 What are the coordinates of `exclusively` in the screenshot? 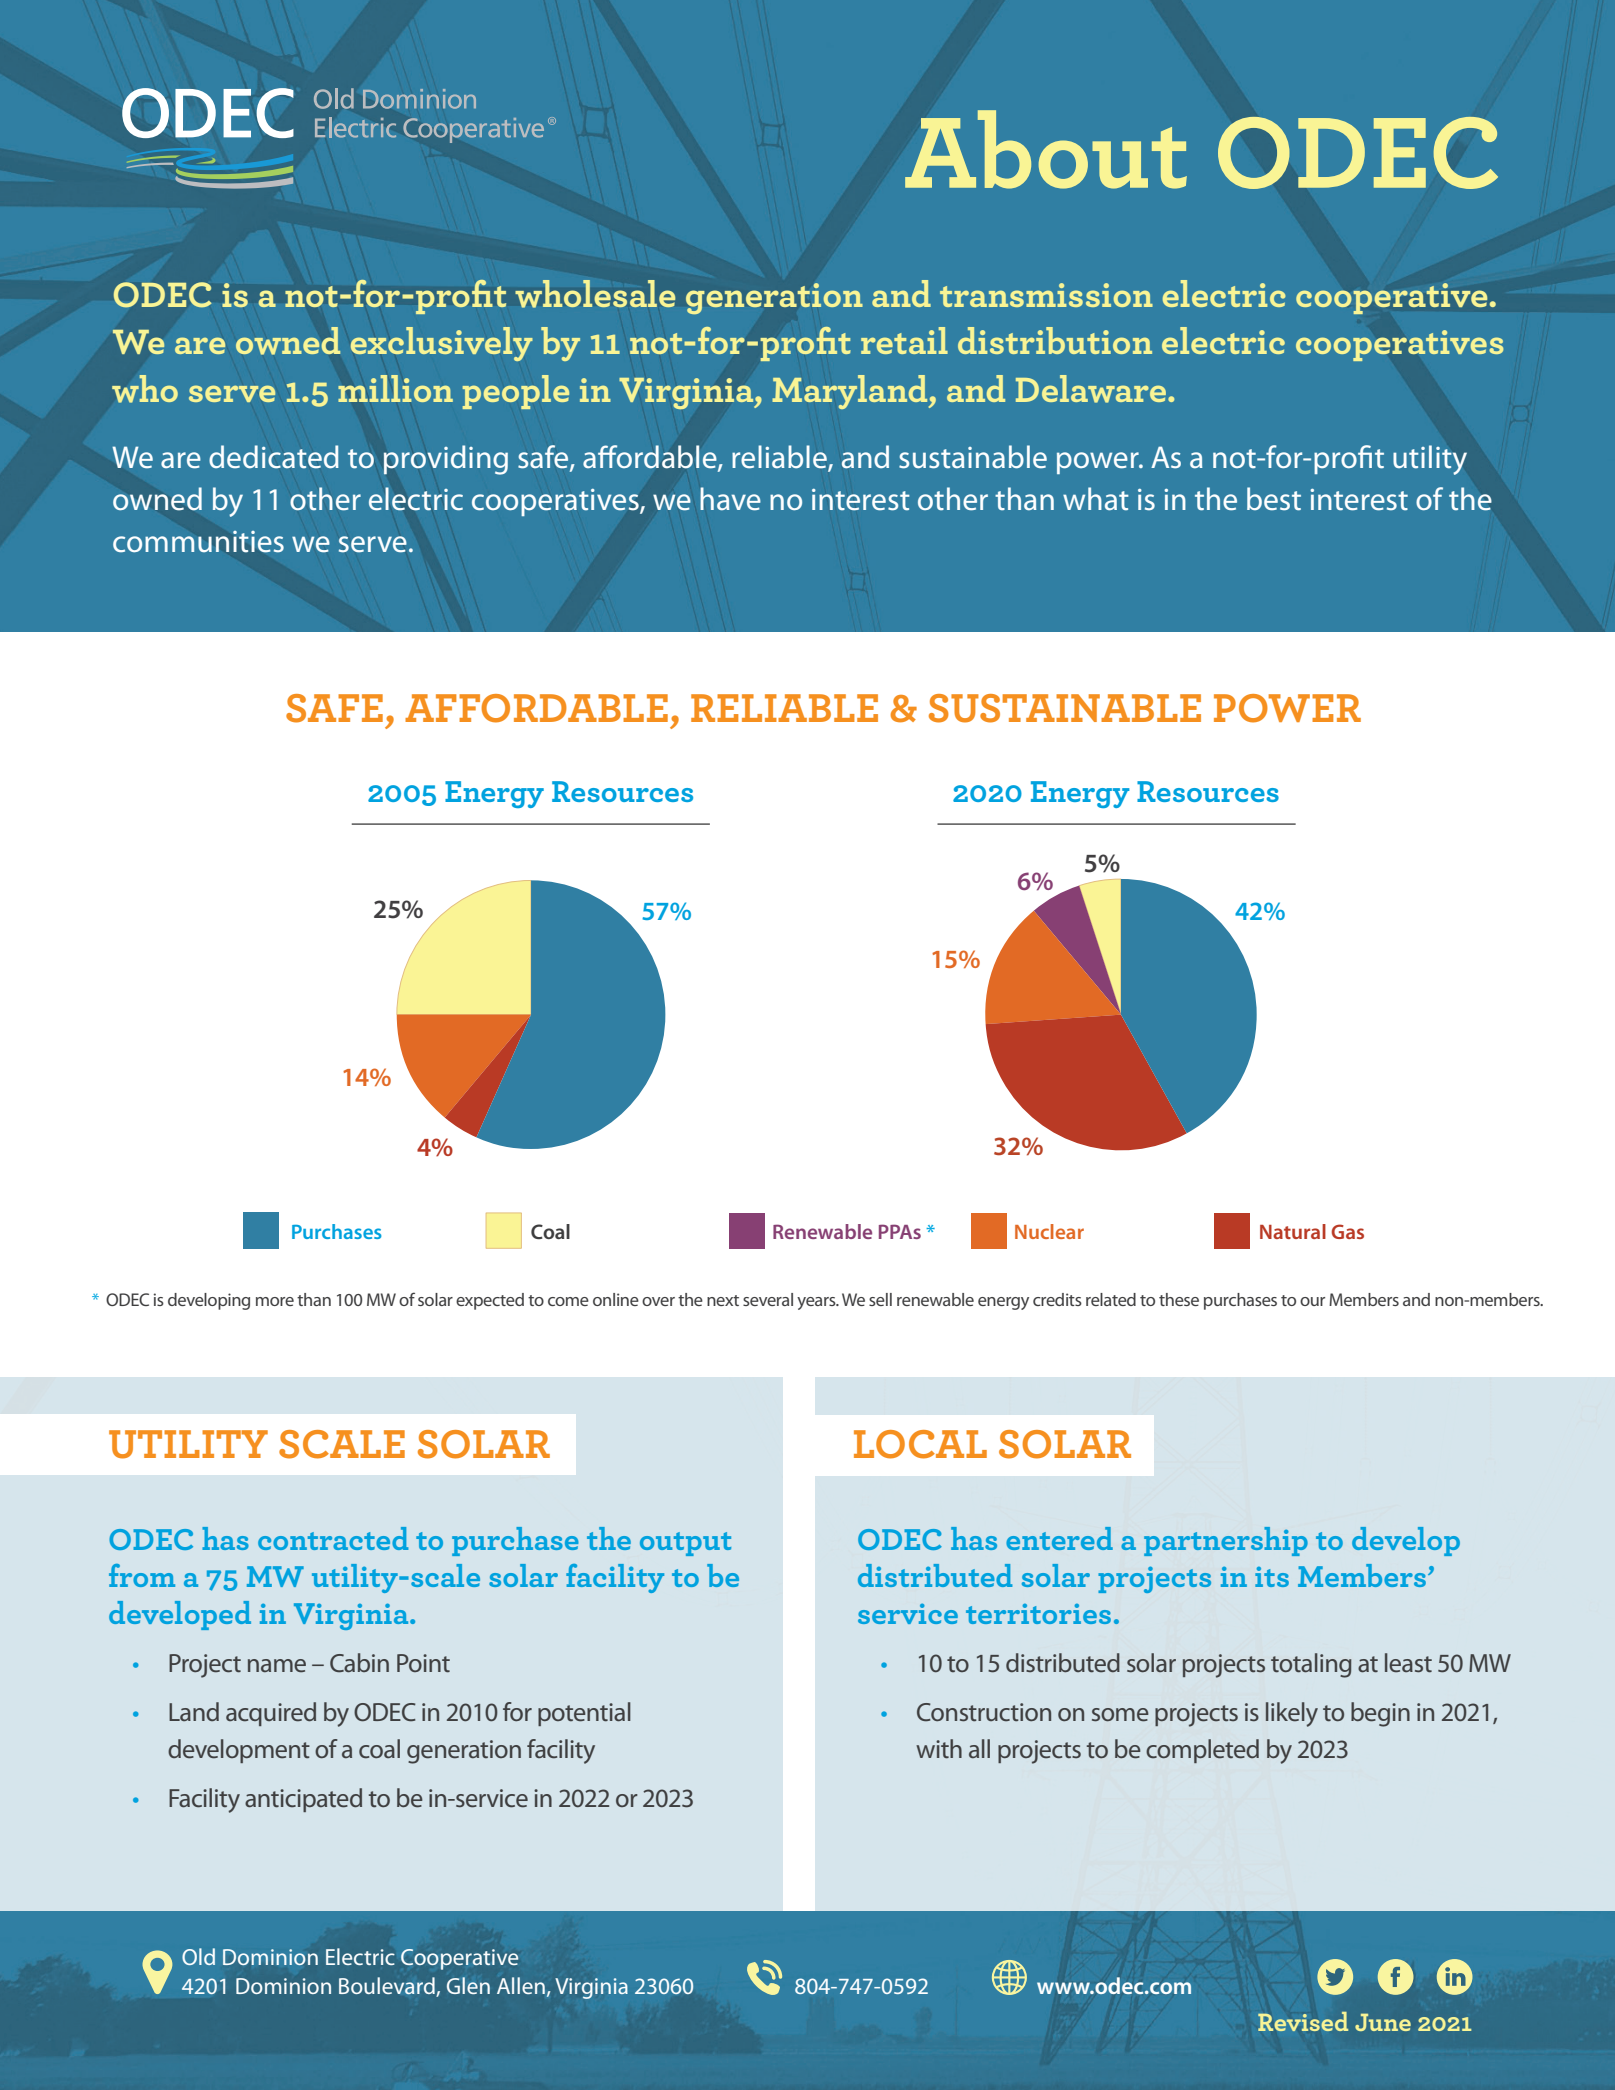 It's located at (442, 344).
